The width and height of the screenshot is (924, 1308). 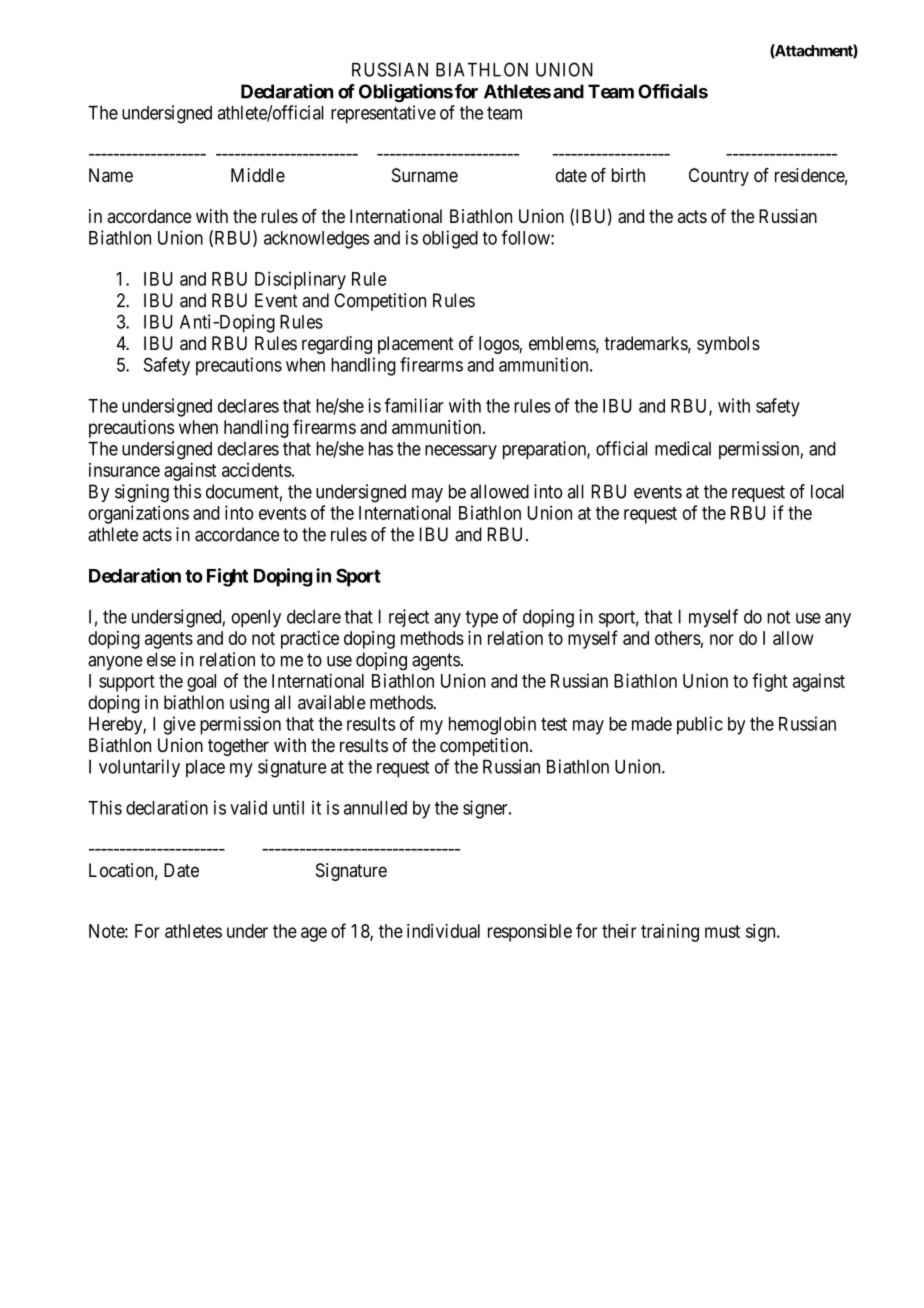 What do you see at coordinates (450, 239) in the screenshot?
I see `obliged` at bounding box center [450, 239].
